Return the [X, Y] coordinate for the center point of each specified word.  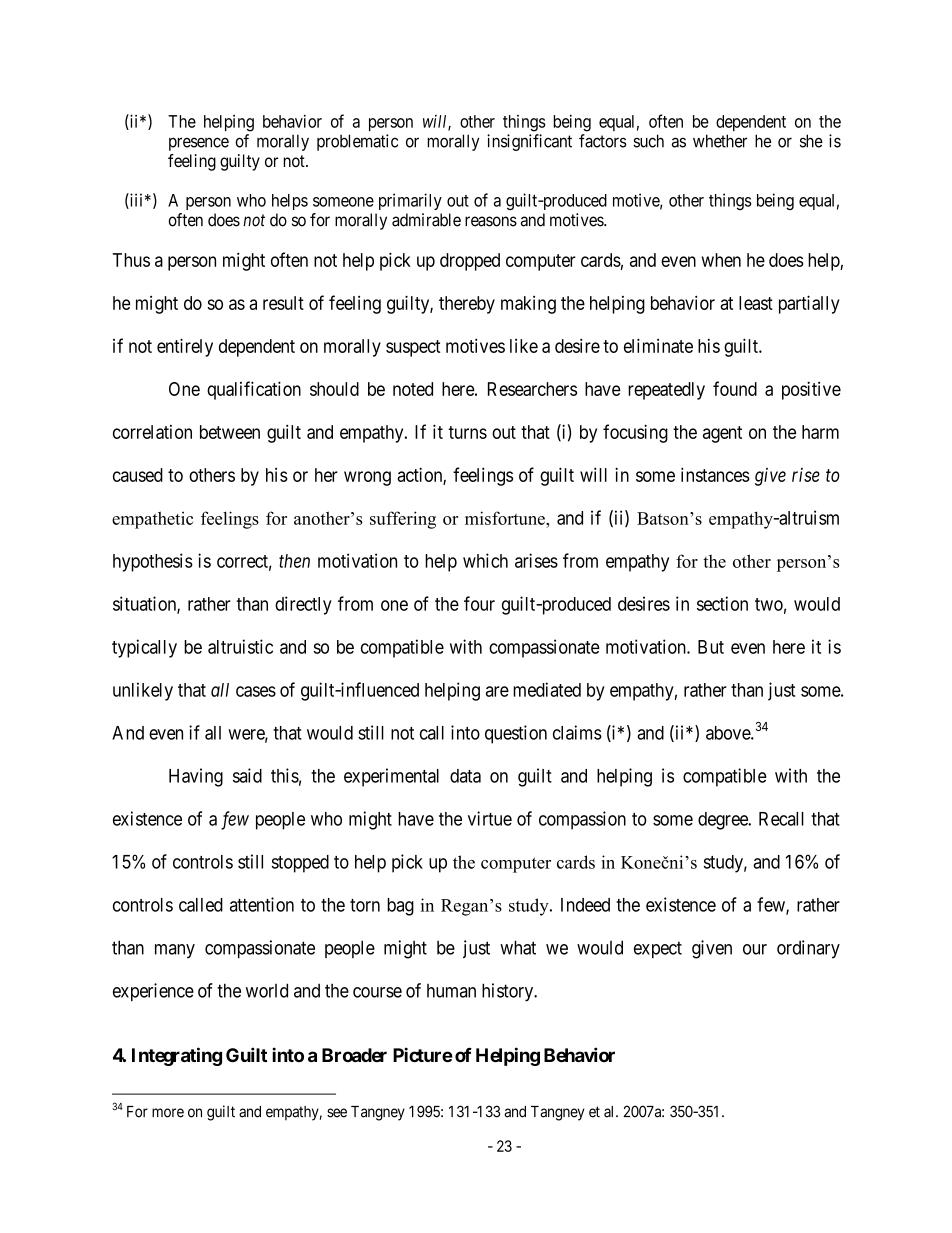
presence [199, 144]
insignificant [529, 142]
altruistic [240, 646]
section [722, 603]
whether [720, 141]
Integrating [177, 1056]
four [479, 603]
